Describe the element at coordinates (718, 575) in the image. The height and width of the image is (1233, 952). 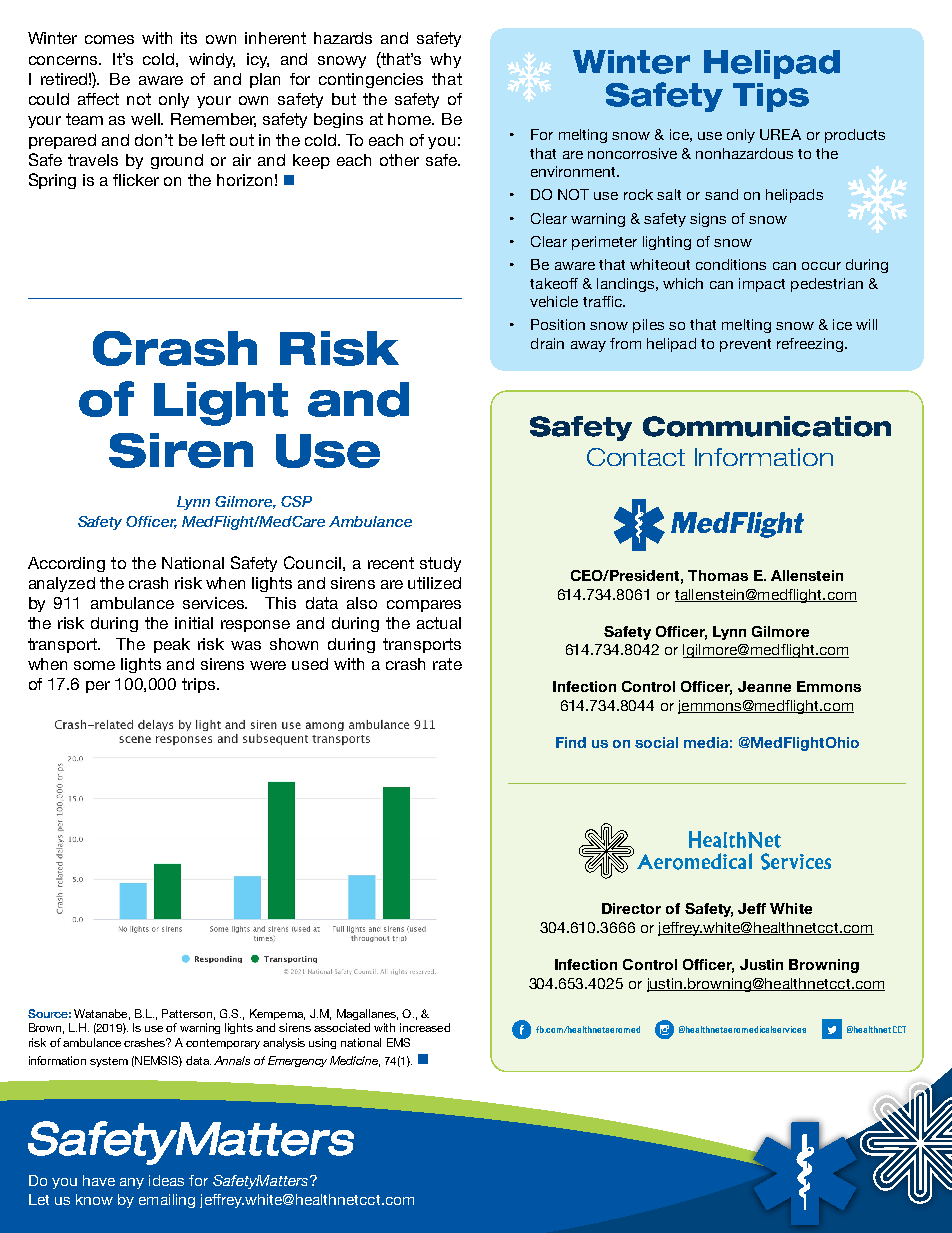
I see `Thomas` at that location.
